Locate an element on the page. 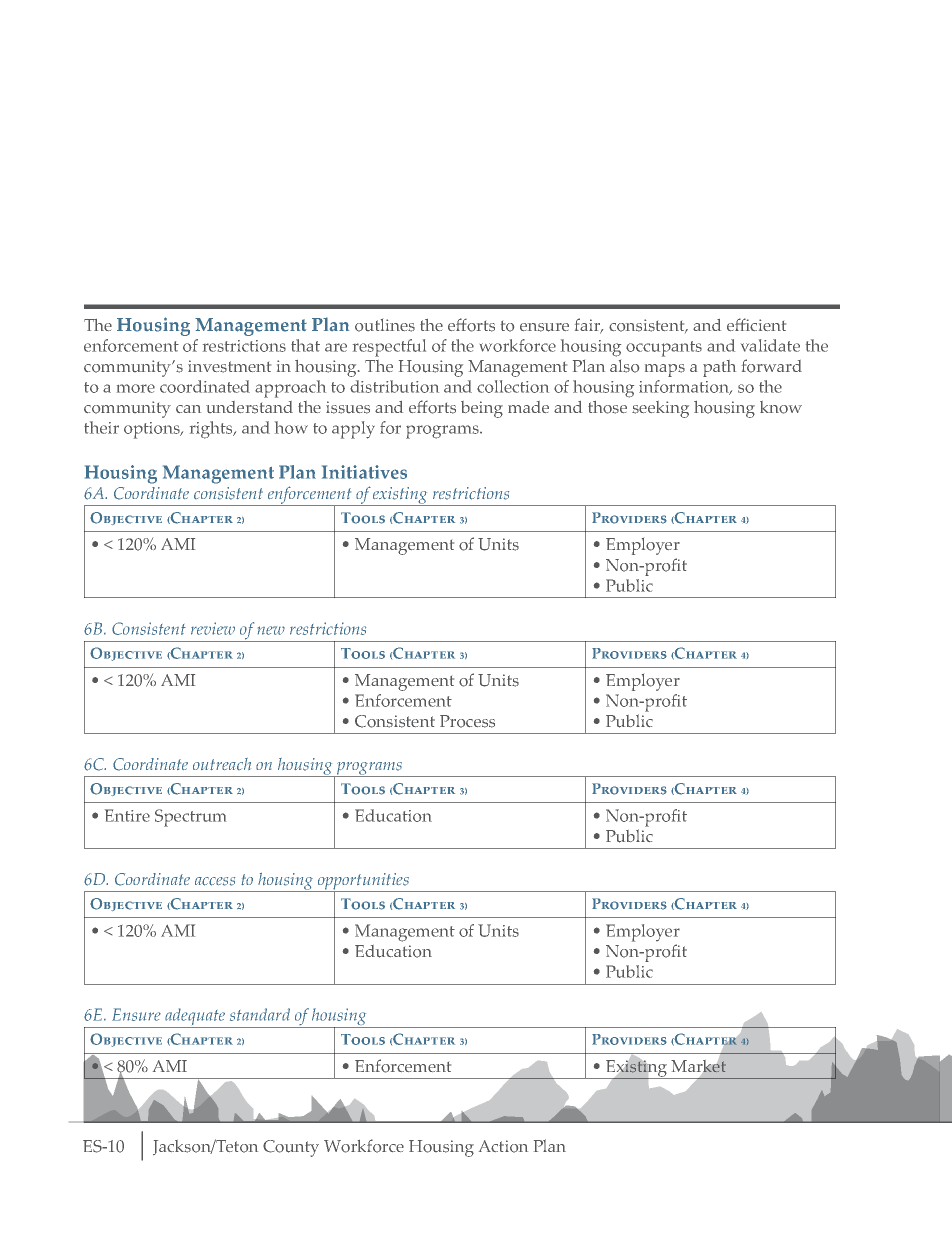  investment is located at coordinates (229, 366).
